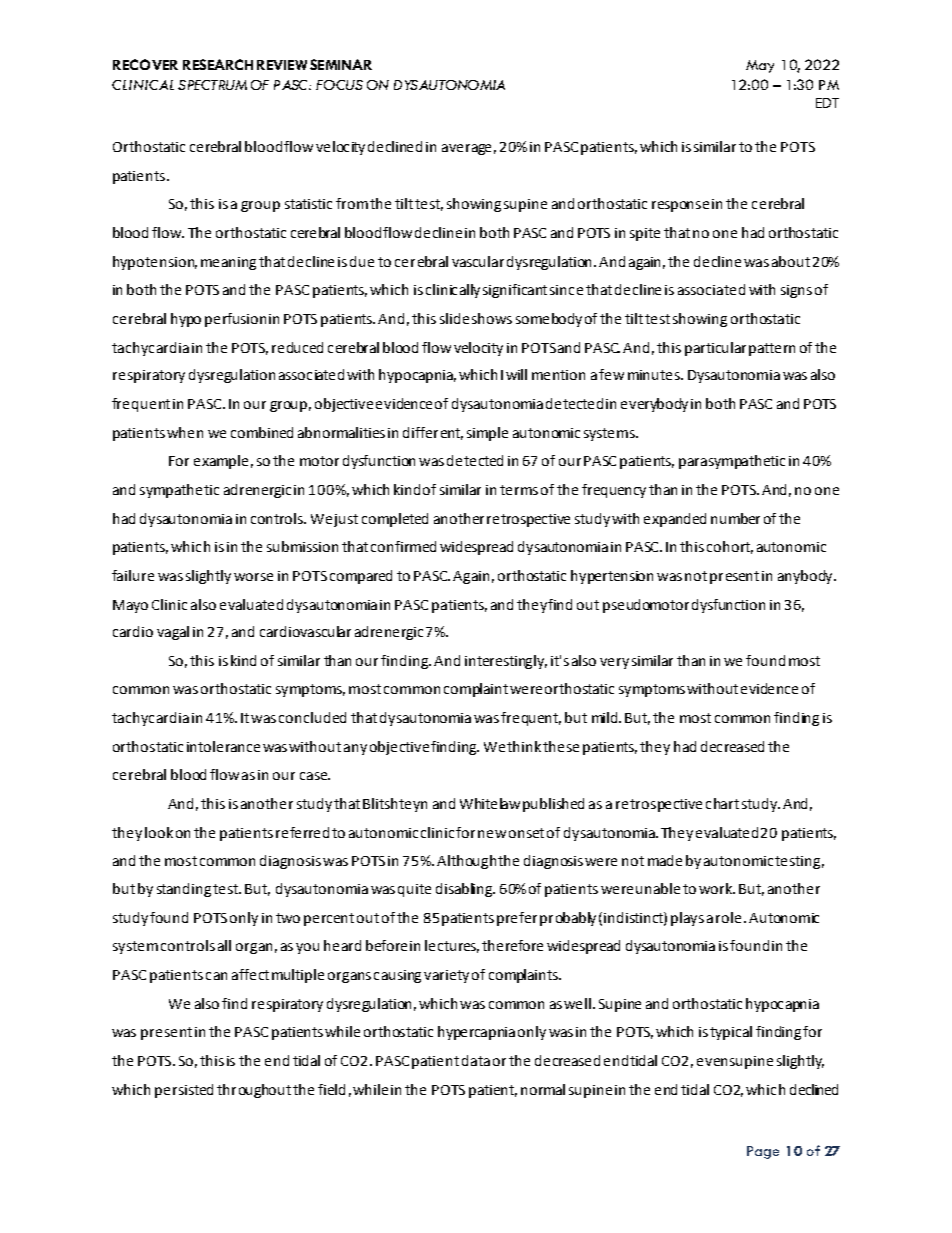 This document has height=1233, width=952. I want to click on SPECTRUM, so click(212, 85).
